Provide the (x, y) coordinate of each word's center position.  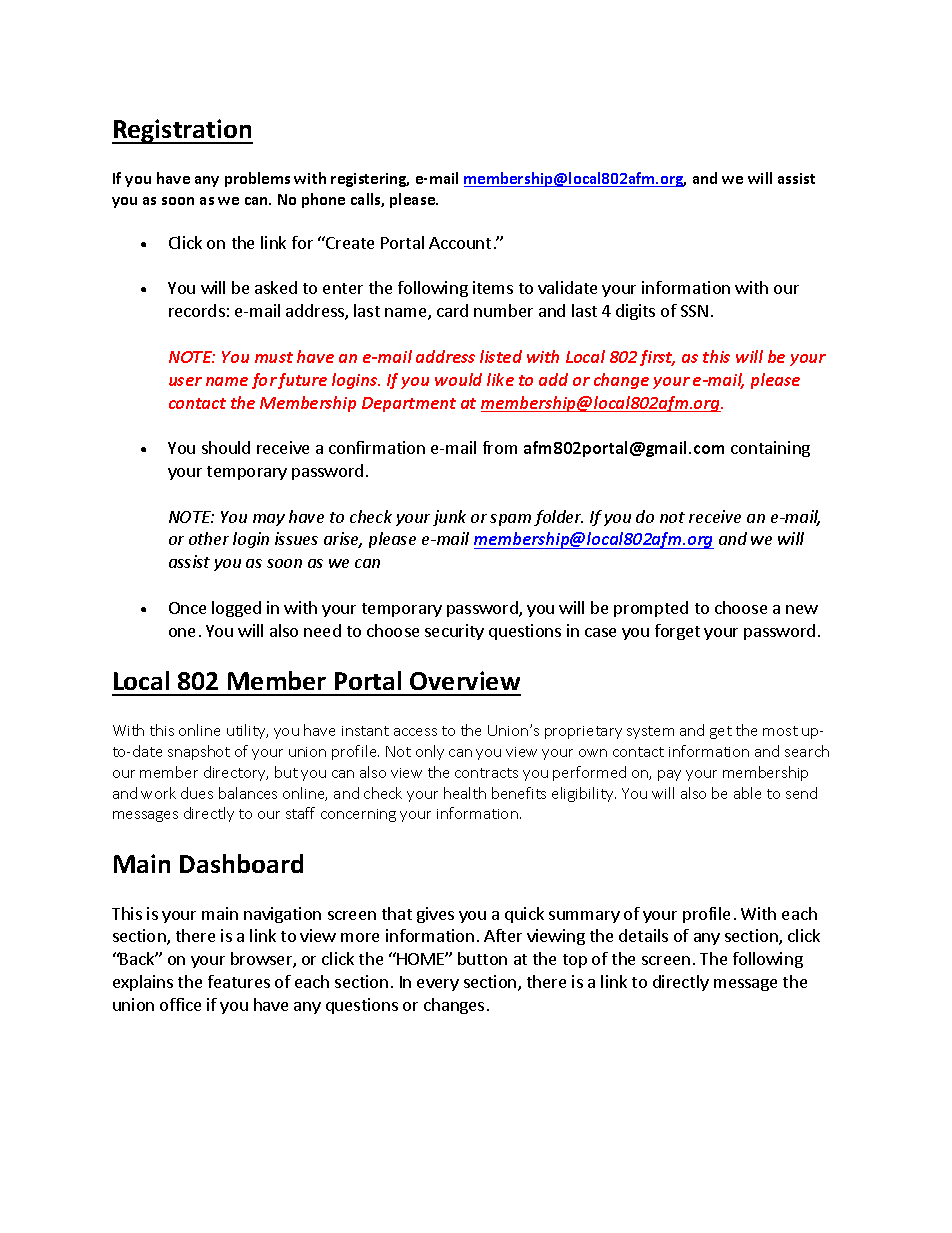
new (802, 609)
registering (370, 180)
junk (449, 518)
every (438, 985)
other (209, 538)
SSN (694, 311)
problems (257, 179)
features (239, 981)
